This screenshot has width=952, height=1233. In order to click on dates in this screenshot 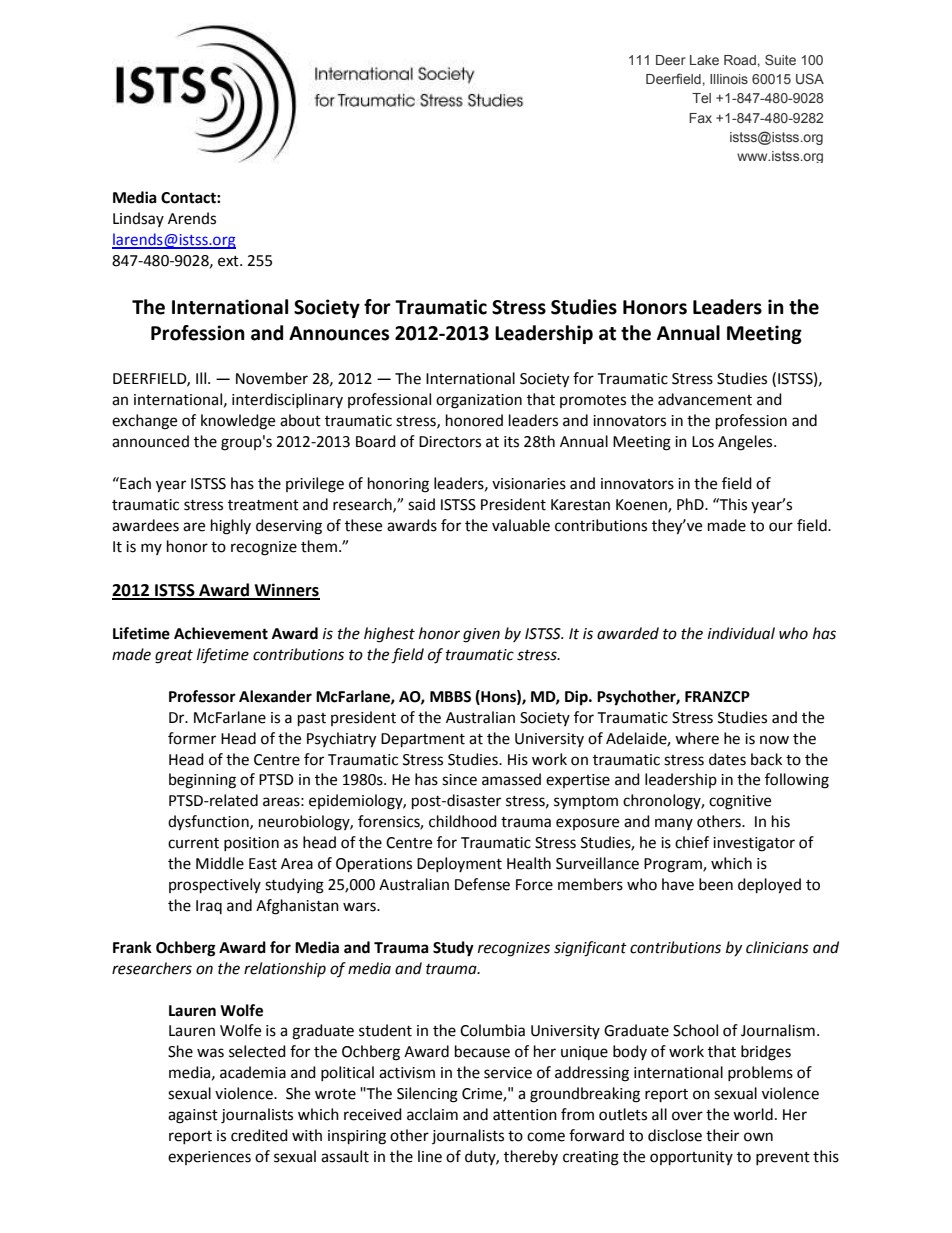, I will do `click(727, 759)`.
